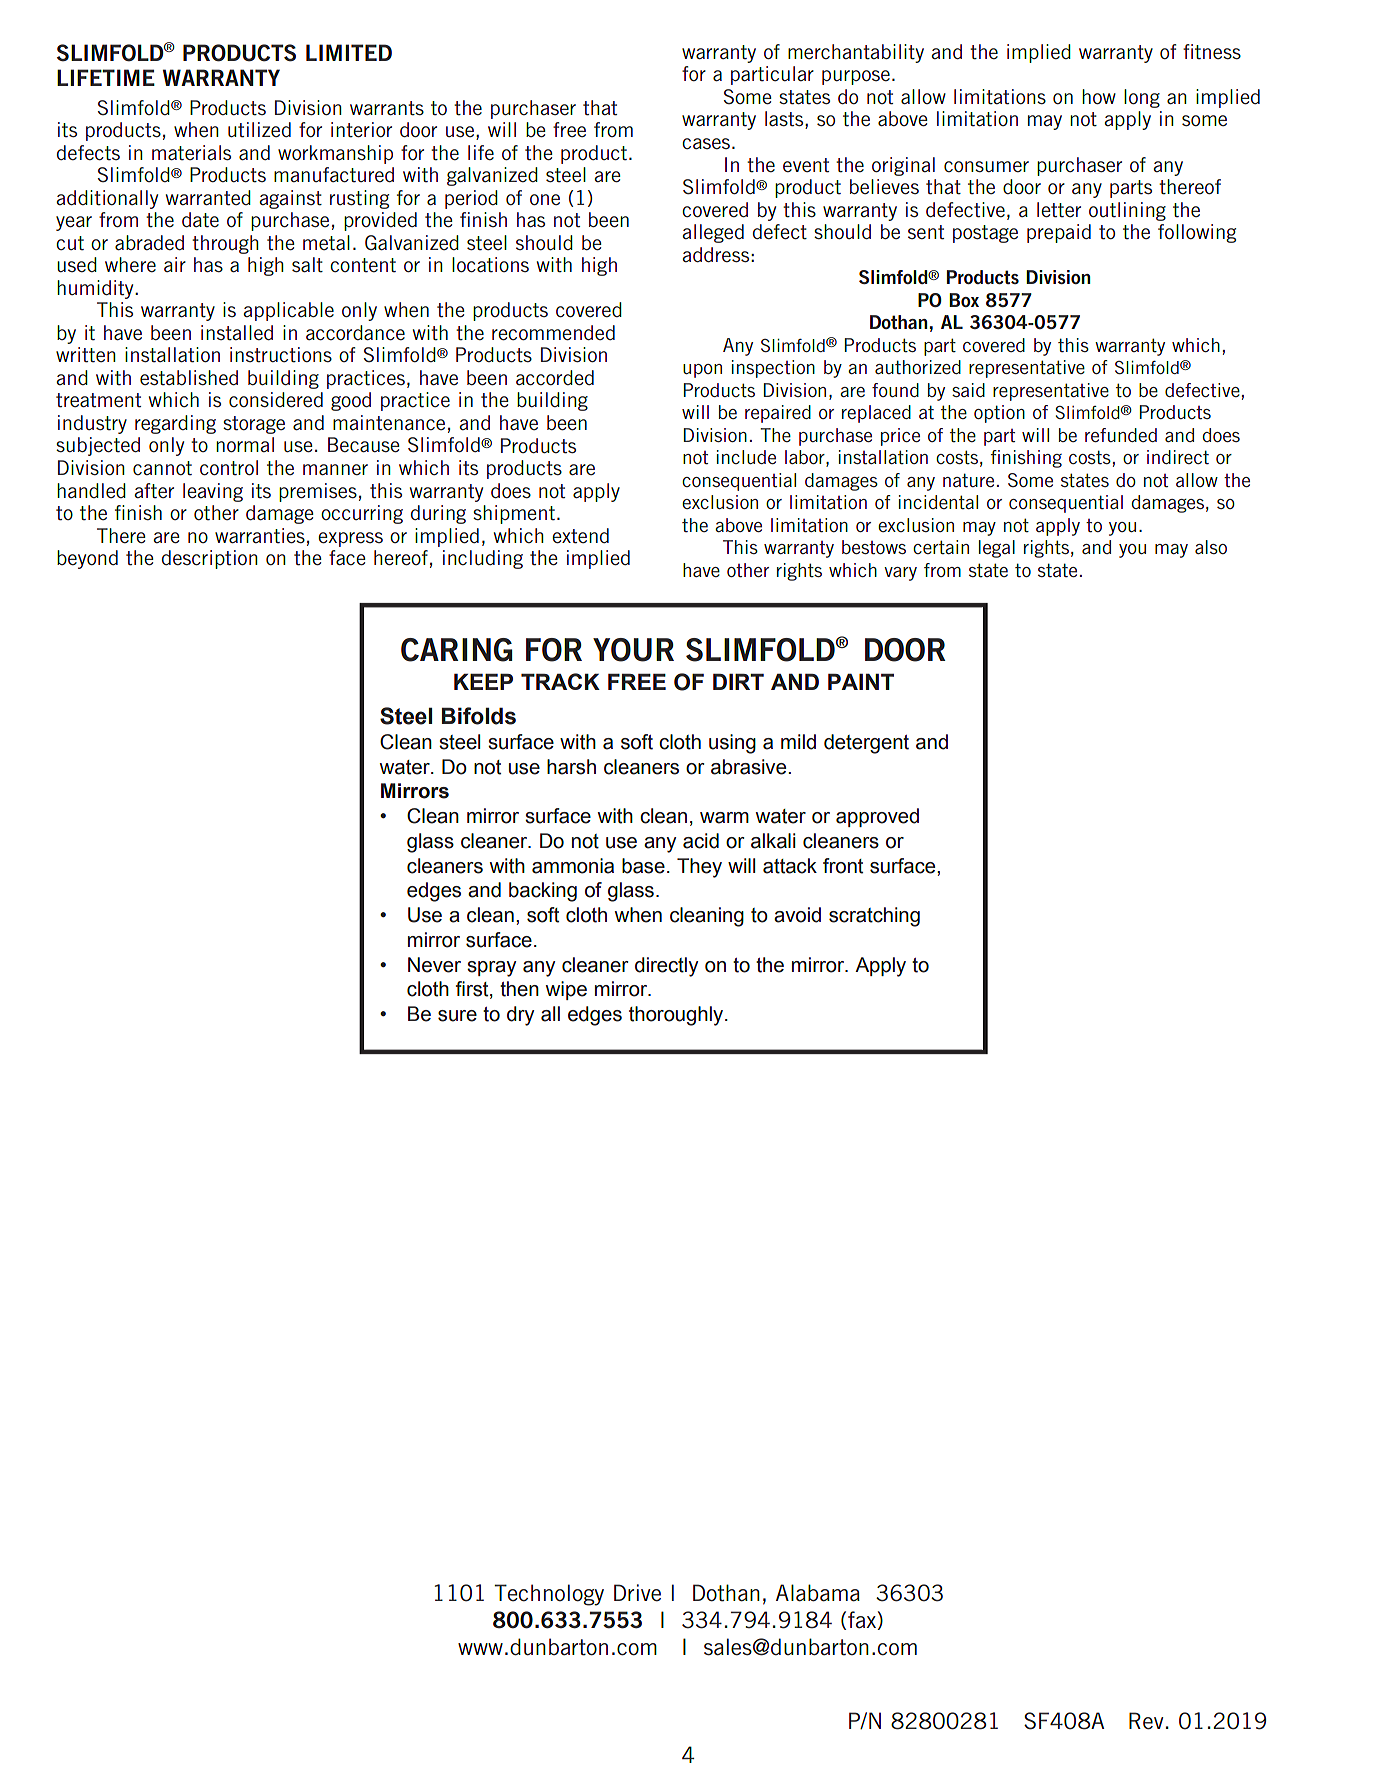 The height and width of the screenshot is (1783, 1378). What do you see at coordinates (677, 1016) in the screenshot?
I see `thoroughly` at bounding box center [677, 1016].
